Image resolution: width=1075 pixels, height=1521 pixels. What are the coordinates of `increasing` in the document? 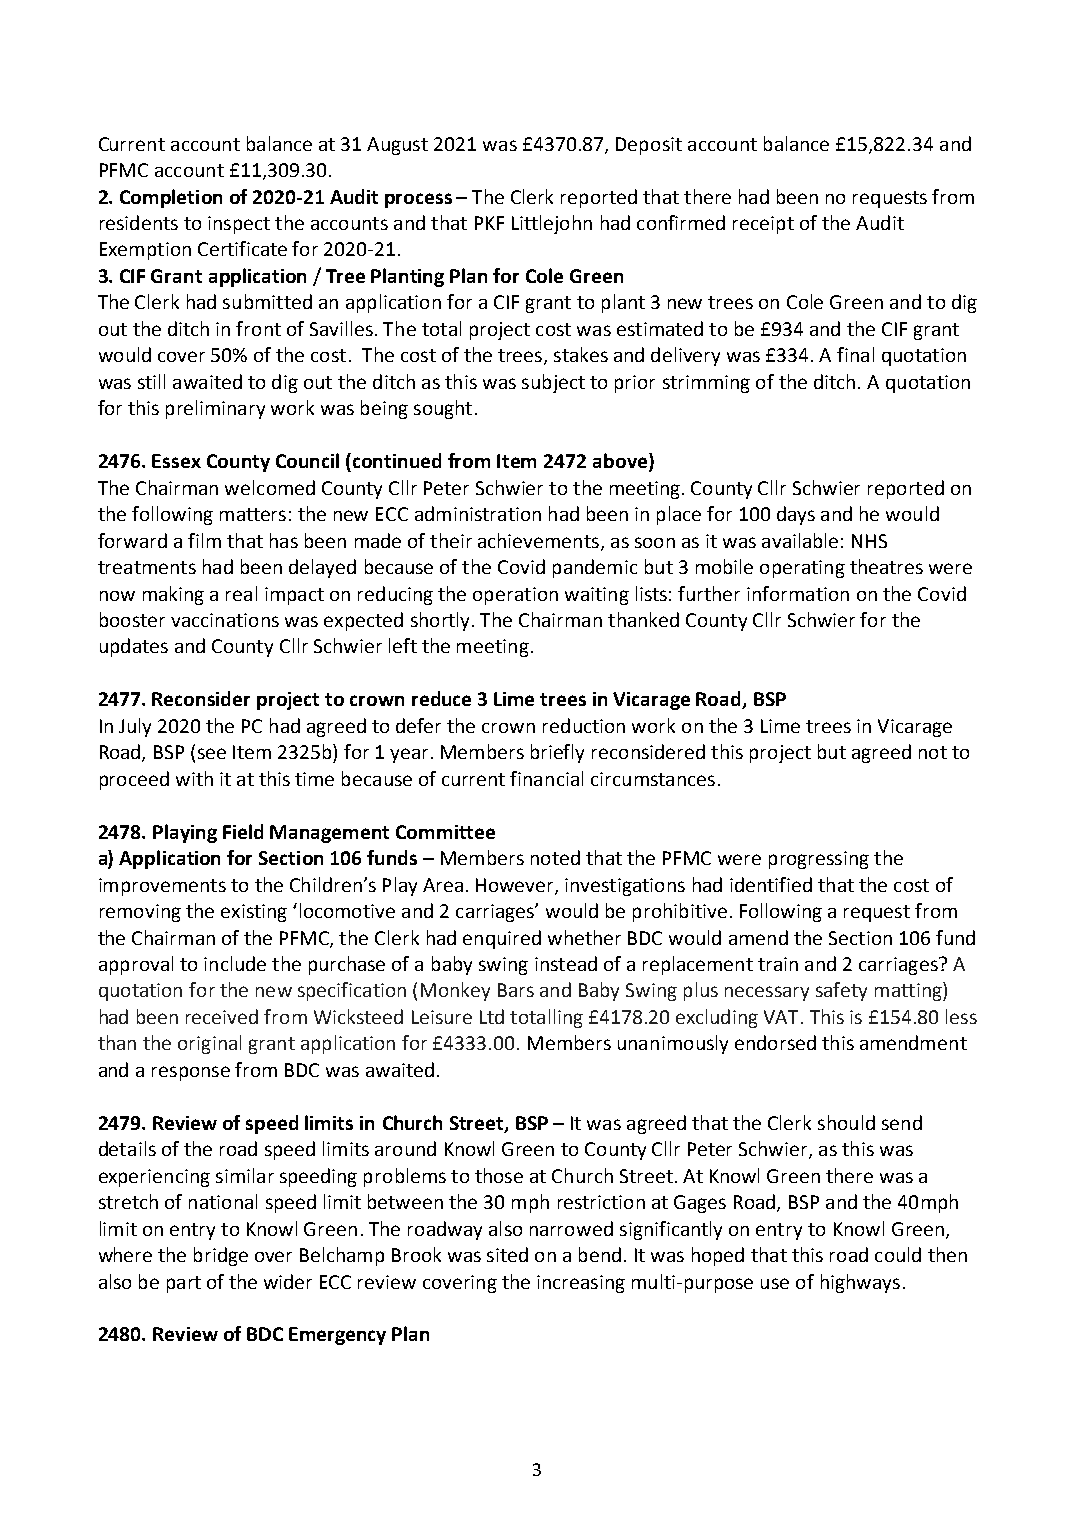 It's located at (581, 1284).
